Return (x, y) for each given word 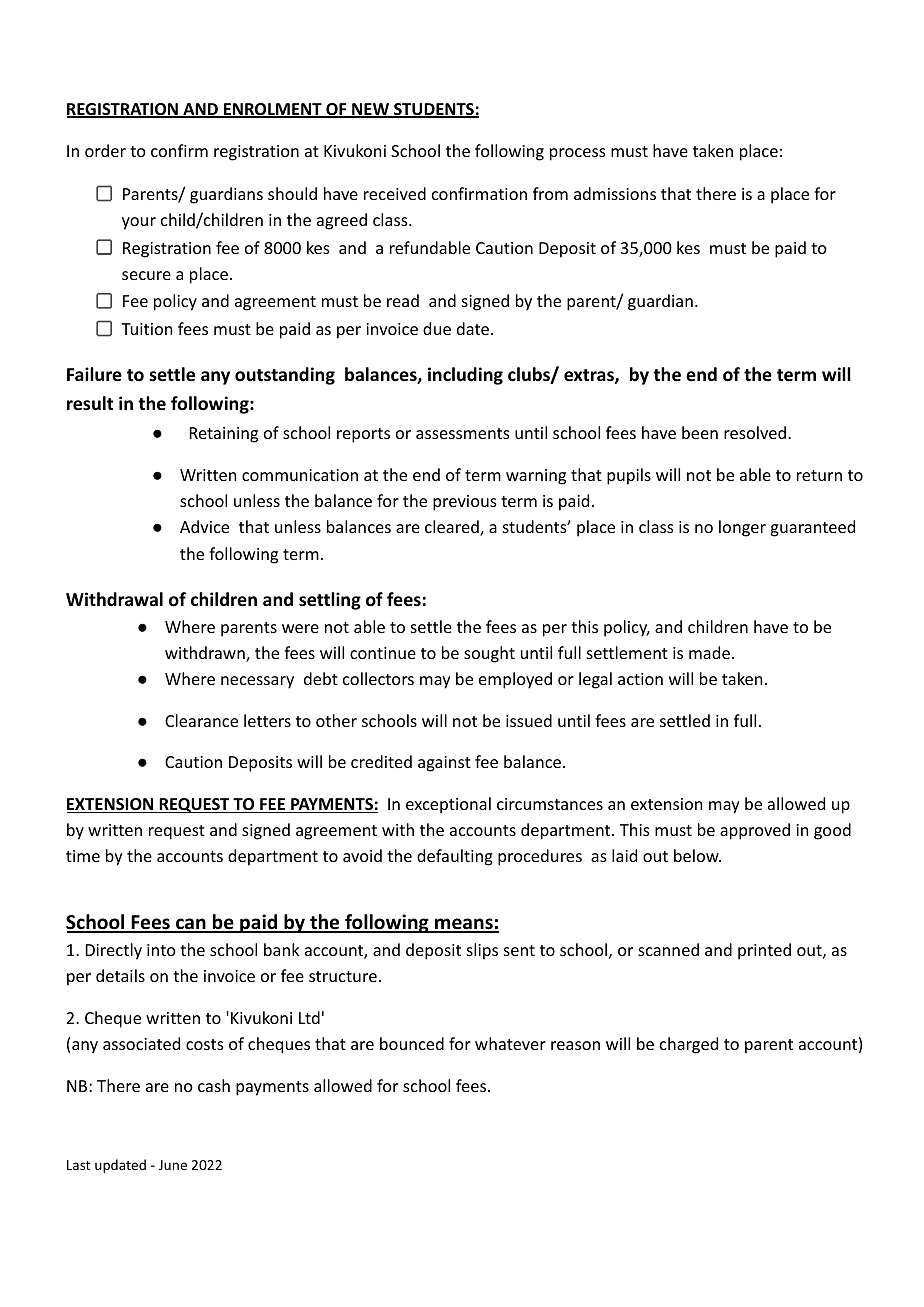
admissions (615, 193)
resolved (755, 432)
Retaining (224, 435)
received (395, 193)
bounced (412, 1043)
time (83, 856)
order (105, 150)
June (173, 1165)
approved (755, 831)
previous (465, 503)
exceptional (448, 805)
